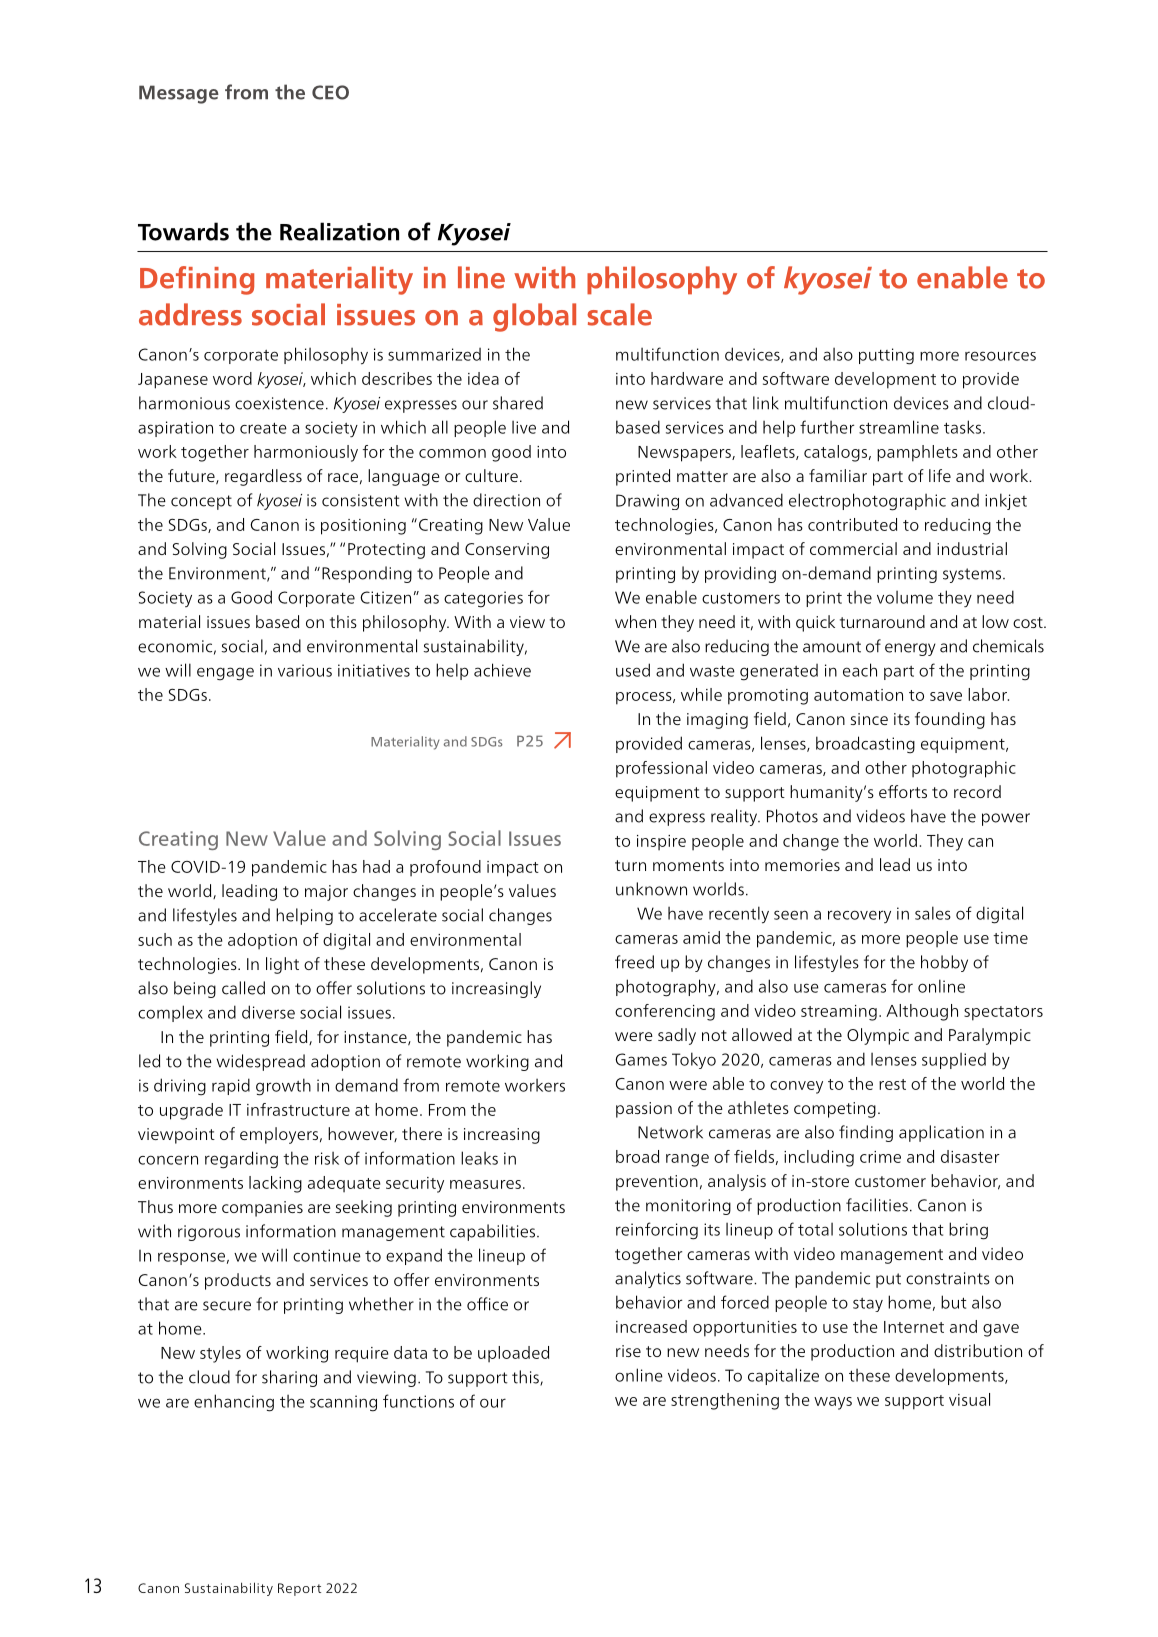 The height and width of the page is (1637, 1158). What do you see at coordinates (619, 314) in the page?
I see `scale` at bounding box center [619, 314].
